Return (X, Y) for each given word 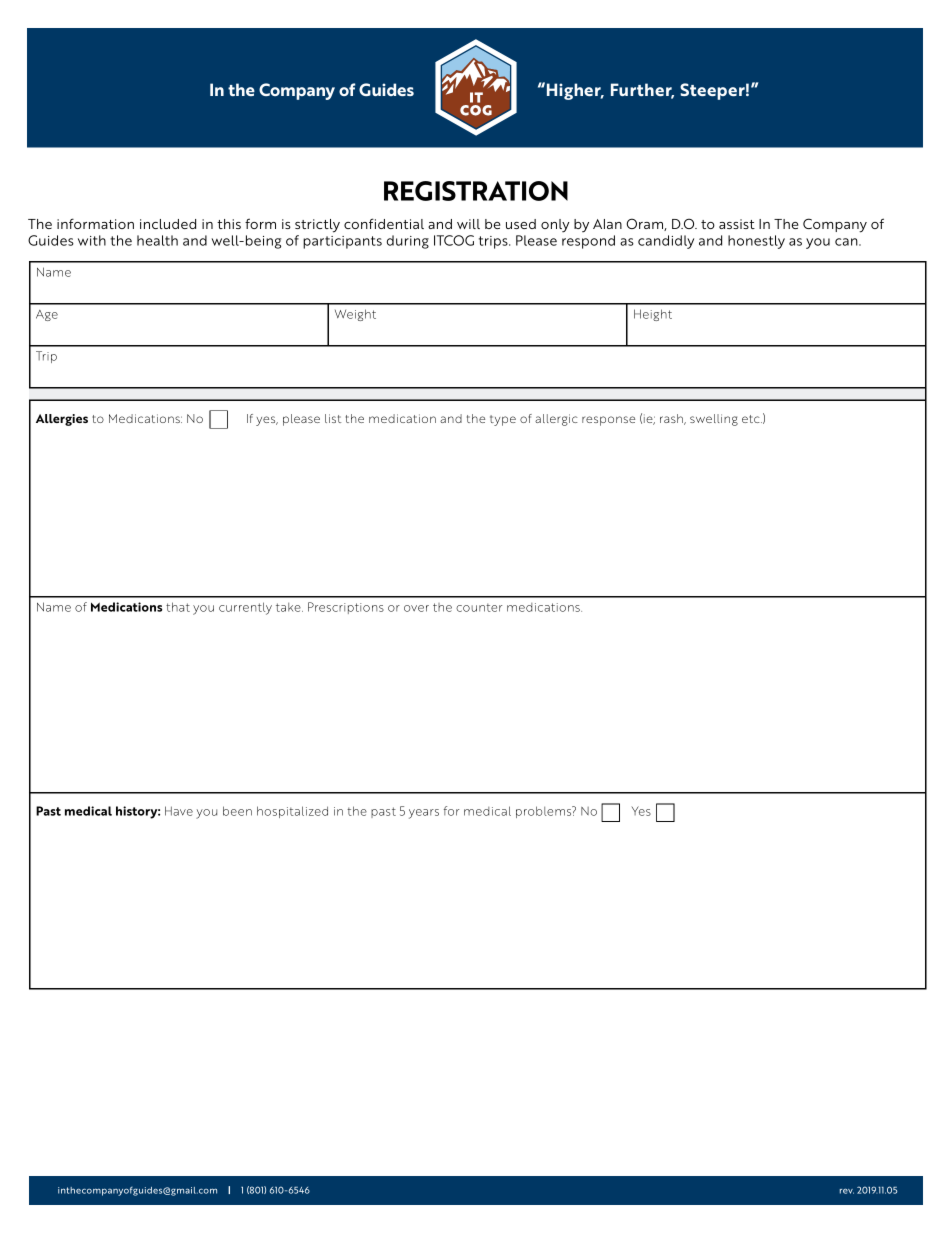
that (178, 607)
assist (737, 224)
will (468, 224)
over (416, 608)
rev (847, 1191)
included (168, 224)
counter (479, 607)
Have (179, 811)
